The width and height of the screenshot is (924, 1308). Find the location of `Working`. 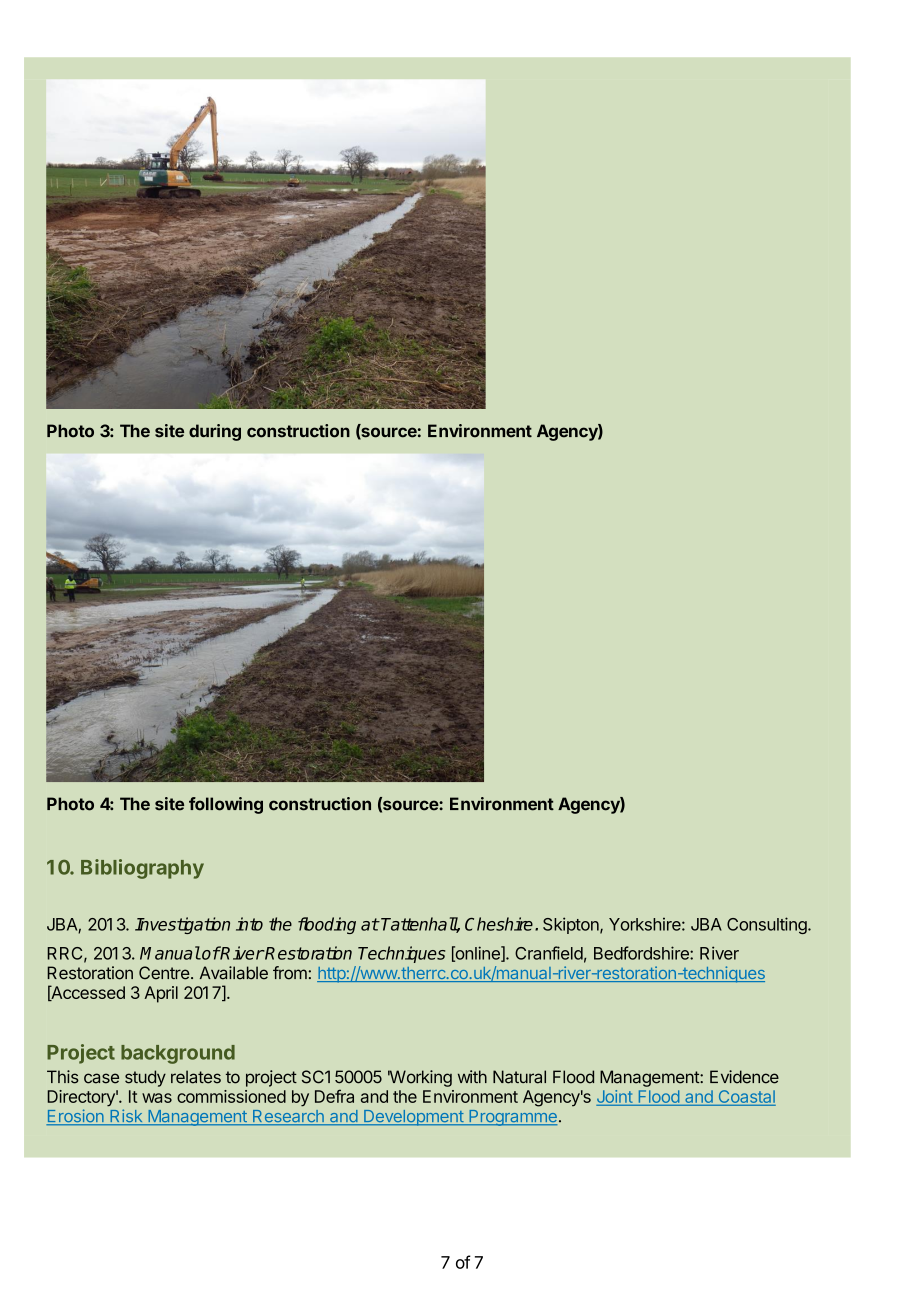

Working is located at coordinates (420, 1078).
